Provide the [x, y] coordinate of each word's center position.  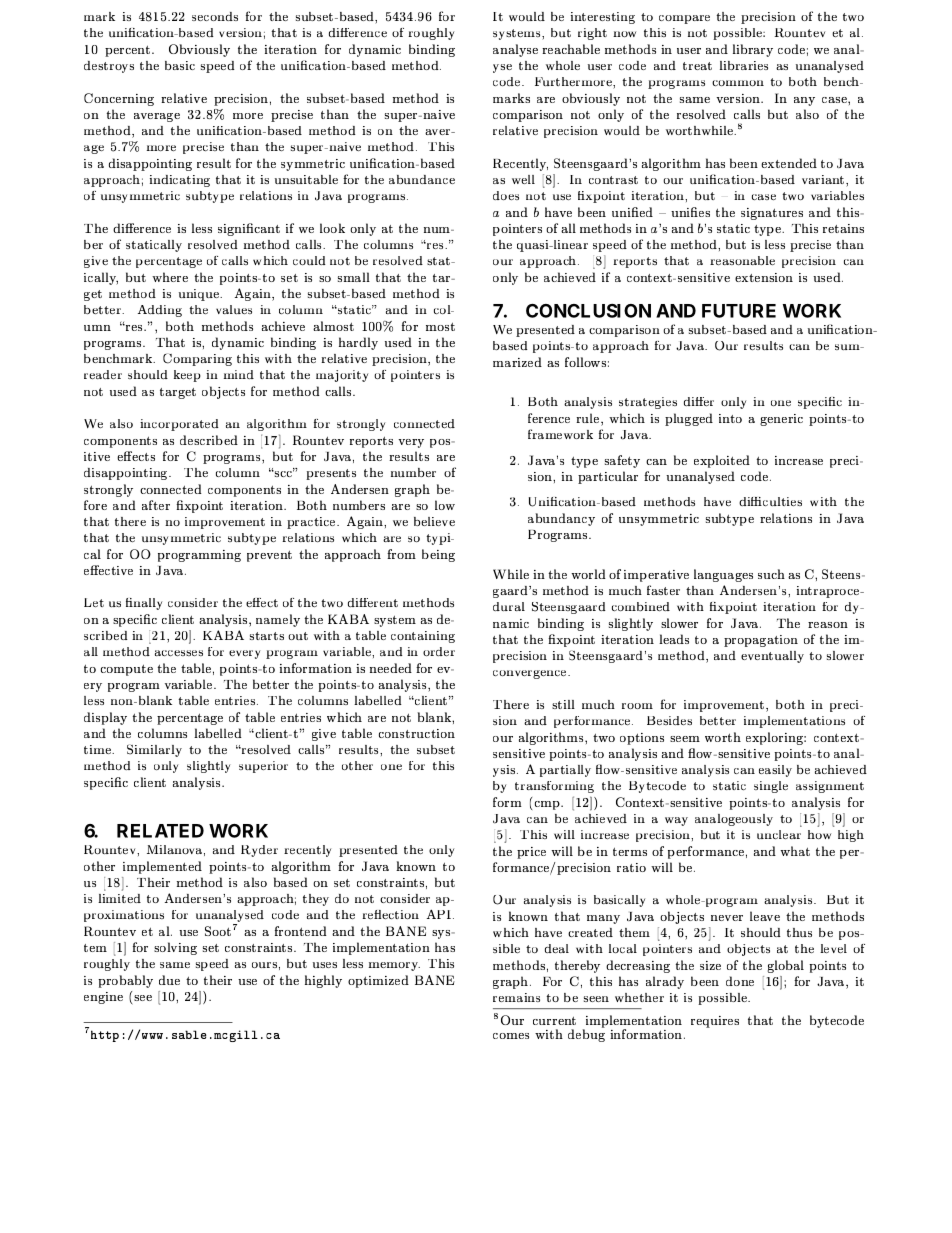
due [169, 980]
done [740, 981]
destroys [109, 67]
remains [516, 997]
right [592, 34]
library [753, 50]
